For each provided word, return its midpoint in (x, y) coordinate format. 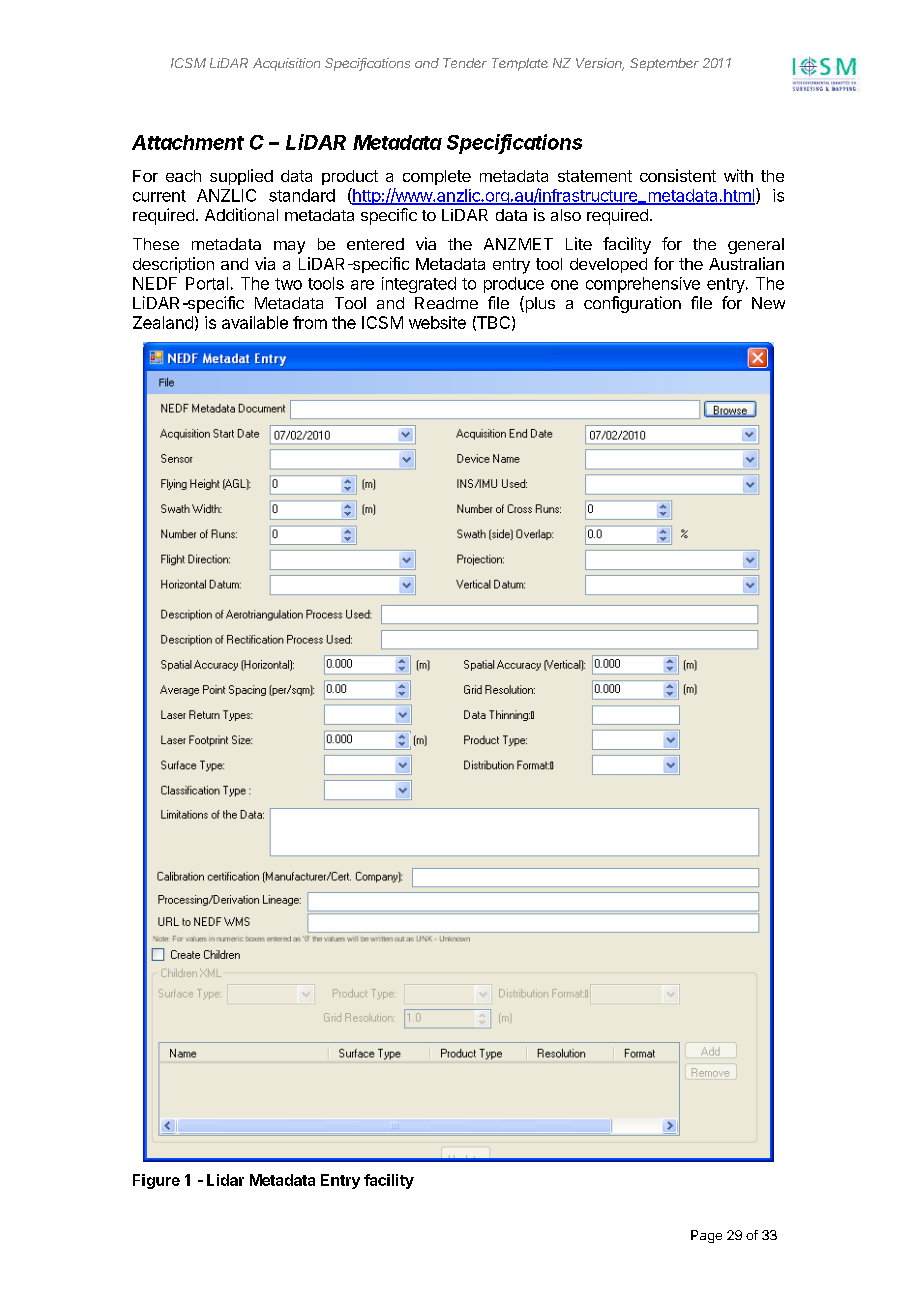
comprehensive (643, 285)
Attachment (188, 142)
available (255, 322)
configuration (632, 304)
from (310, 322)
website (437, 322)
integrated (419, 285)
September (664, 64)
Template (520, 64)
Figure (156, 1181)
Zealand (163, 322)
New (768, 303)
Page (706, 1236)
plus (539, 304)
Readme (446, 303)
